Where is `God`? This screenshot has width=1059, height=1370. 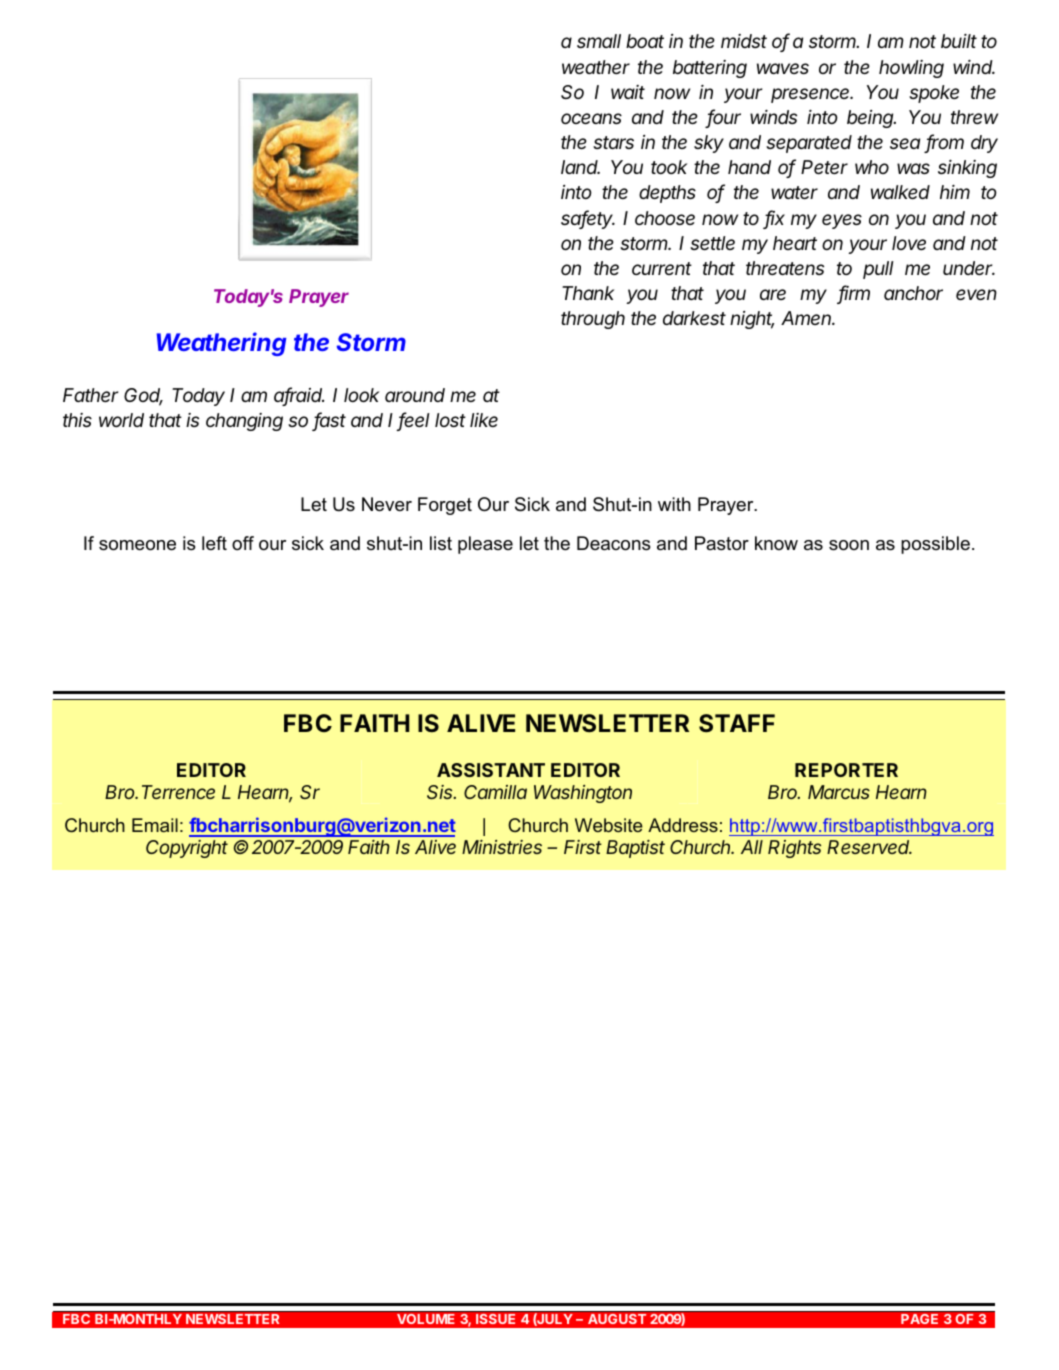
God is located at coordinates (143, 396).
